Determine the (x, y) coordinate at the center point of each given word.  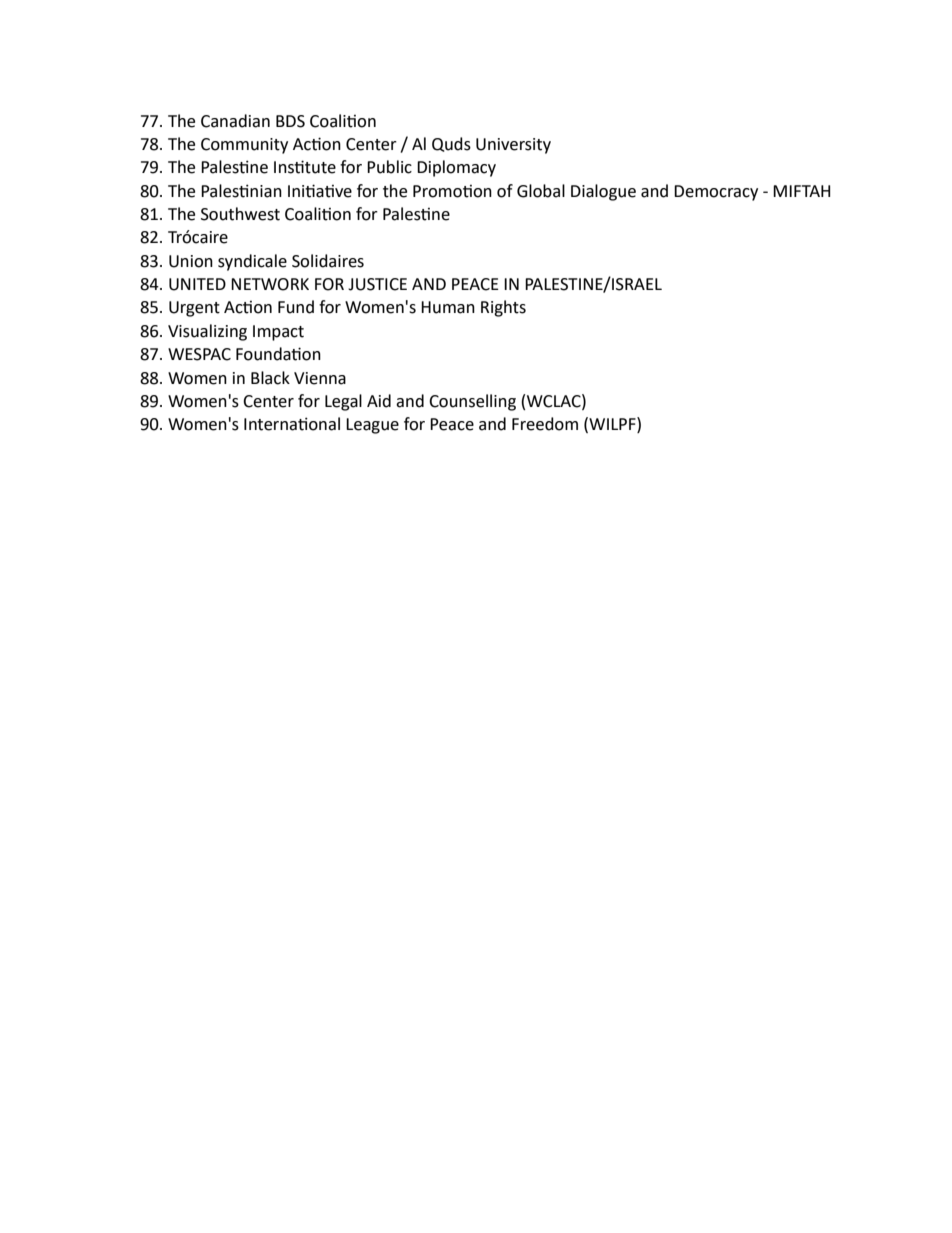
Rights (503, 308)
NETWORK (270, 284)
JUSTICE (377, 284)
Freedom (545, 424)
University (513, 146)
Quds (451, 144)
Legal (343, 402)
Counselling (472, 402)
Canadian (235, 121)
